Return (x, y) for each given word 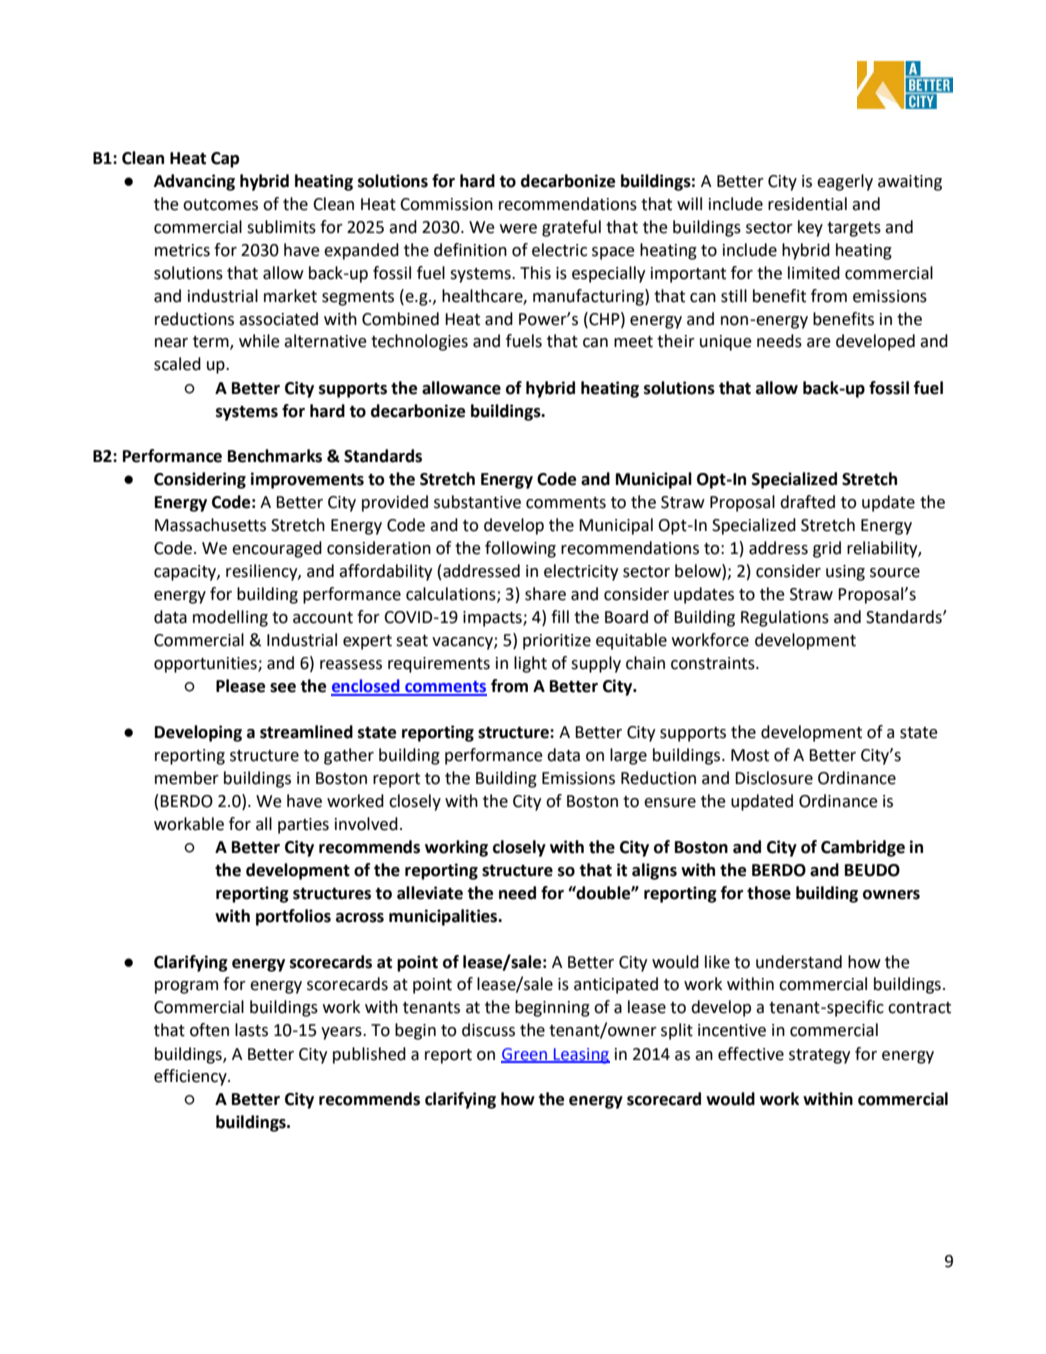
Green (525, 1055)
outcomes (220, 205)
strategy (819, 1056)
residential (807, 204)
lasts (251, 1030)
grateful (571, 228)
